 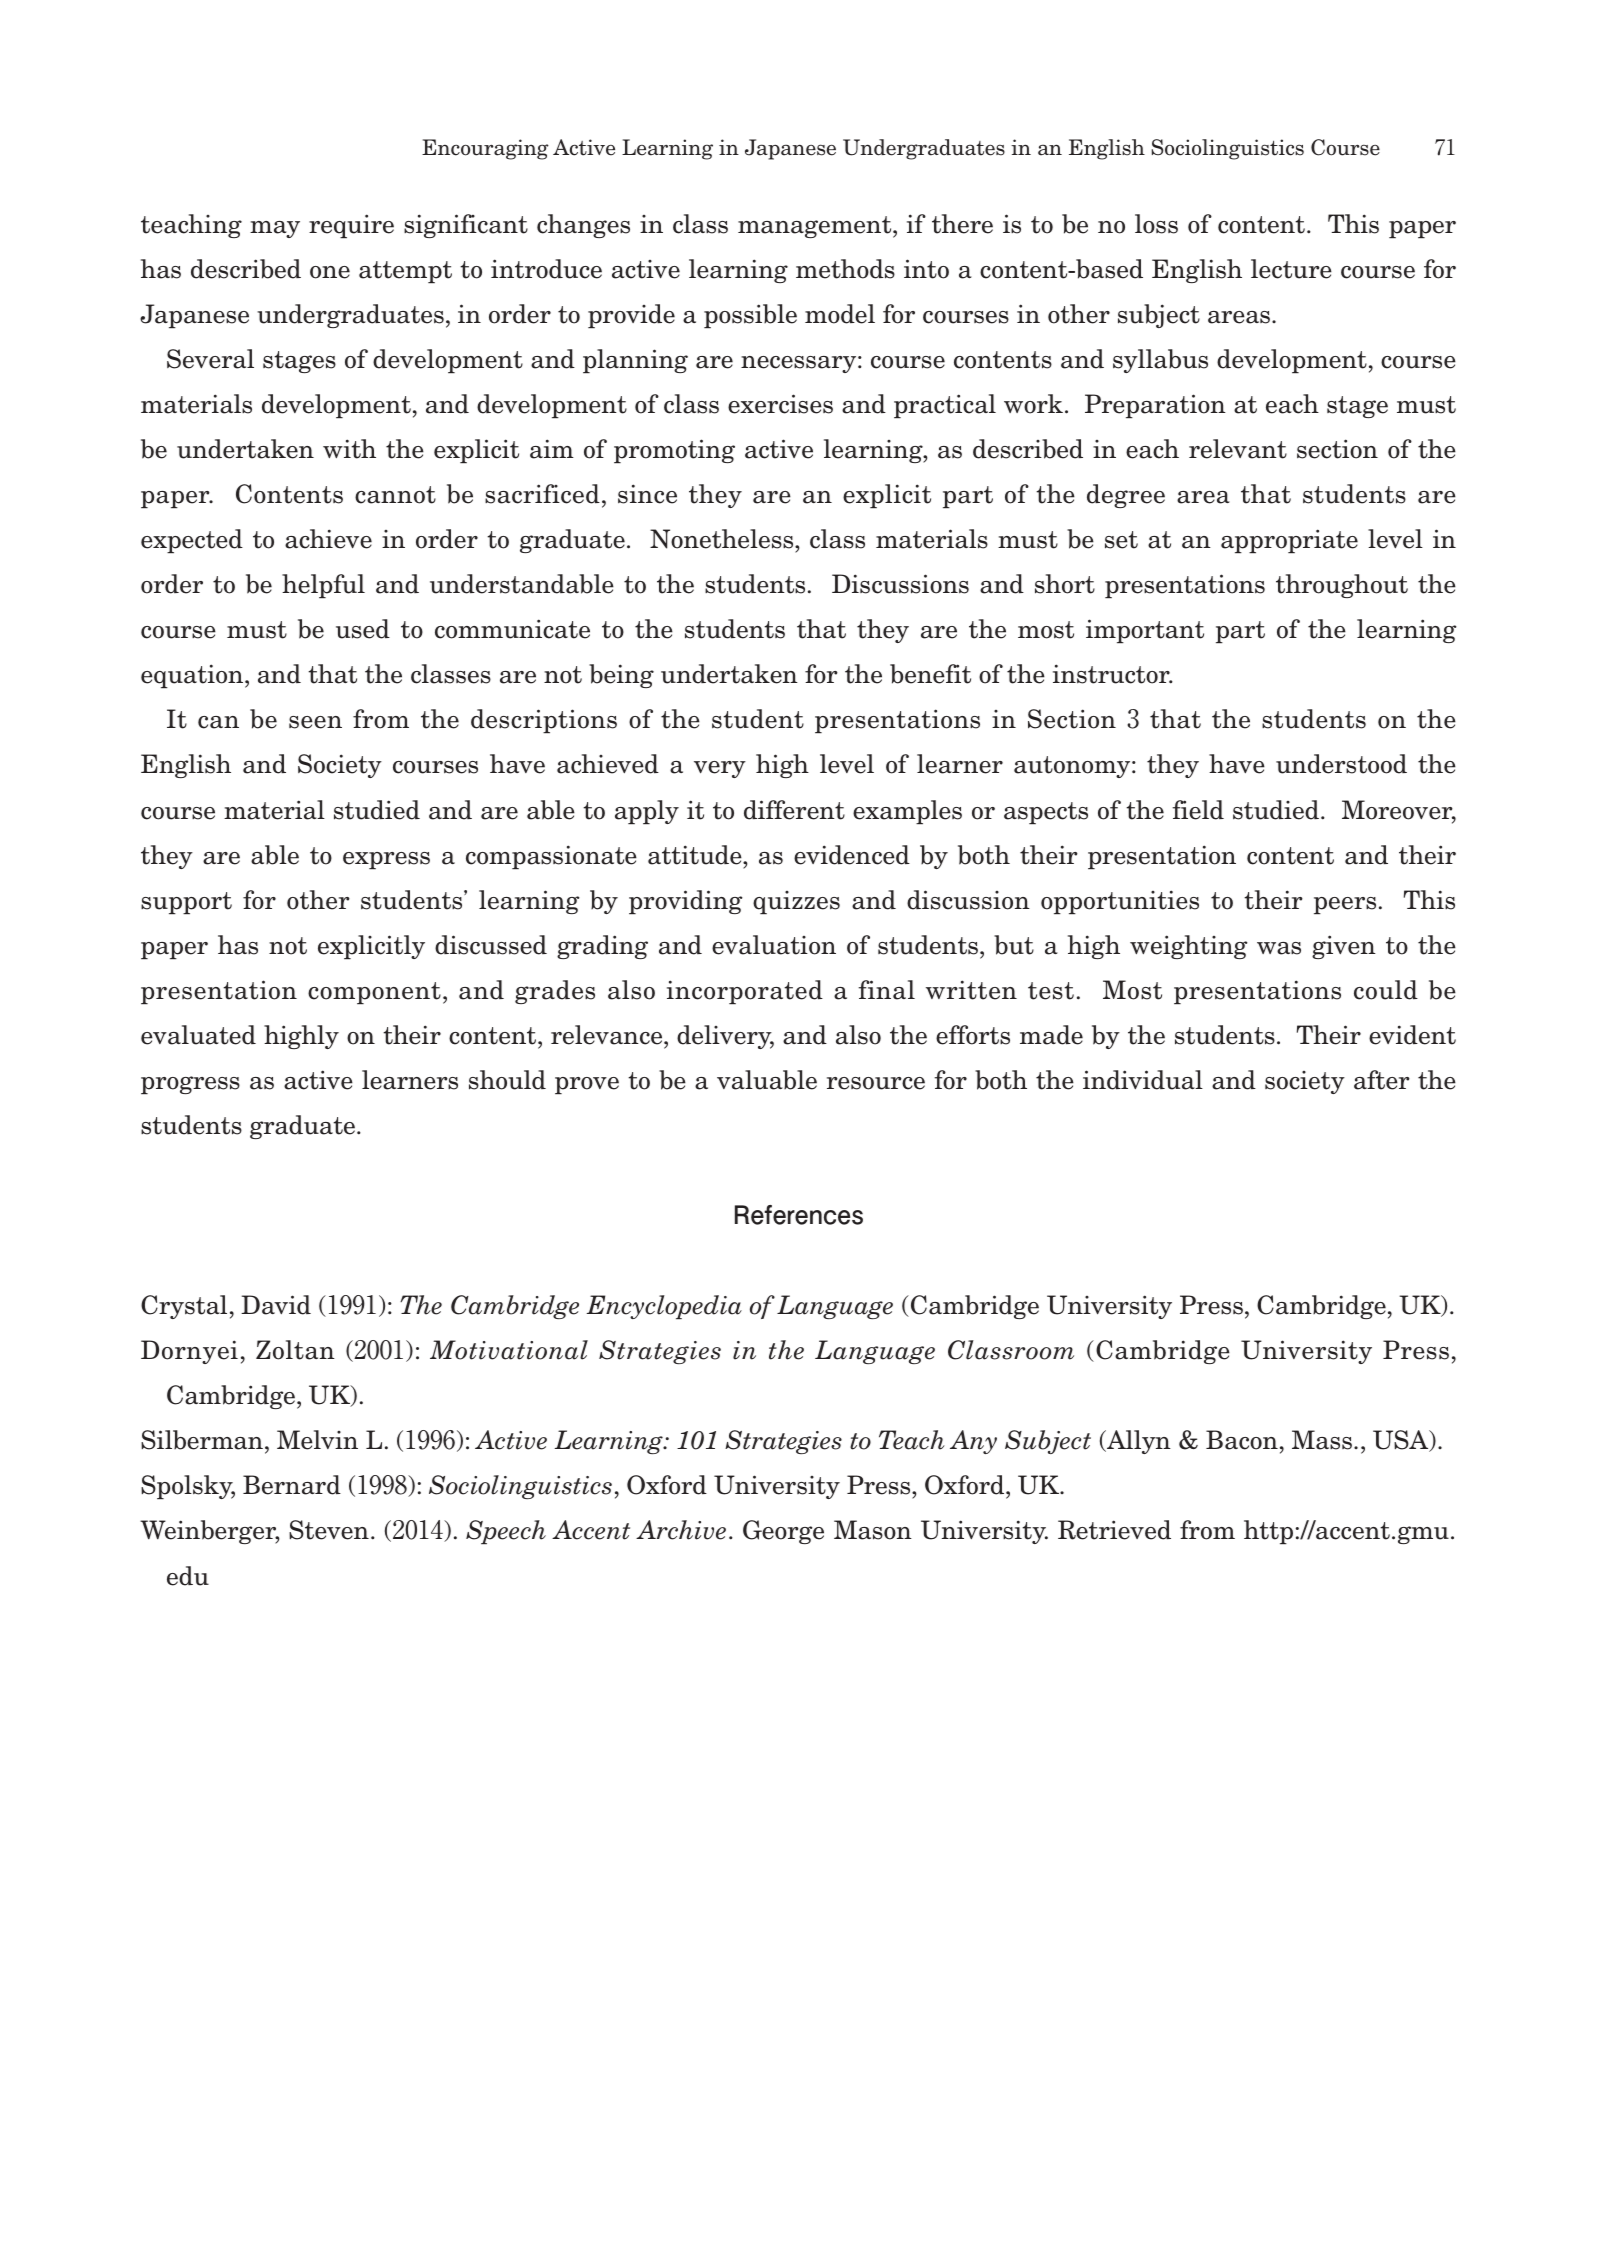 I want to click on George, so click(x=783, y=1532).
